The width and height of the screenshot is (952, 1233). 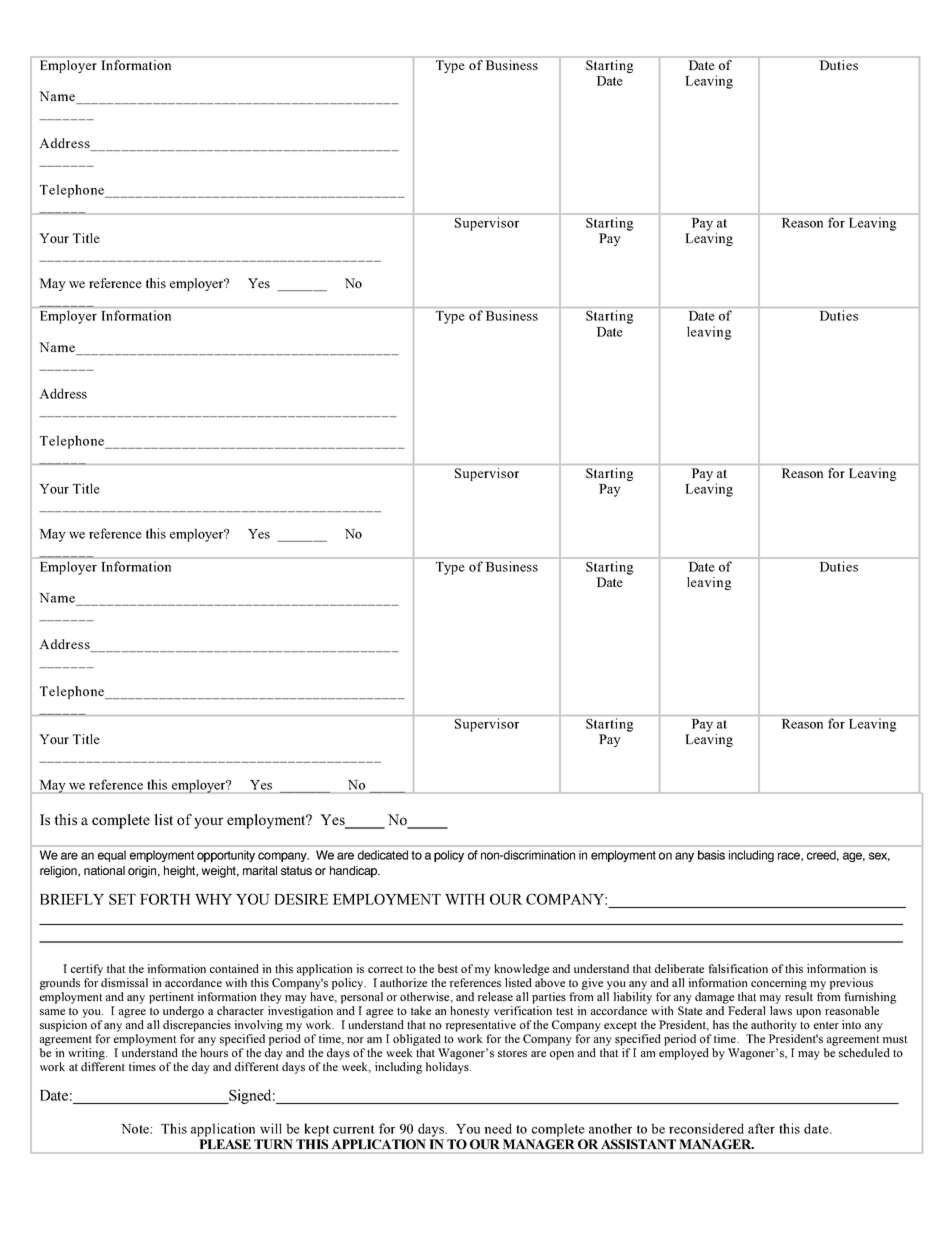 I want to click on basis, so click(x=711, y=855).
